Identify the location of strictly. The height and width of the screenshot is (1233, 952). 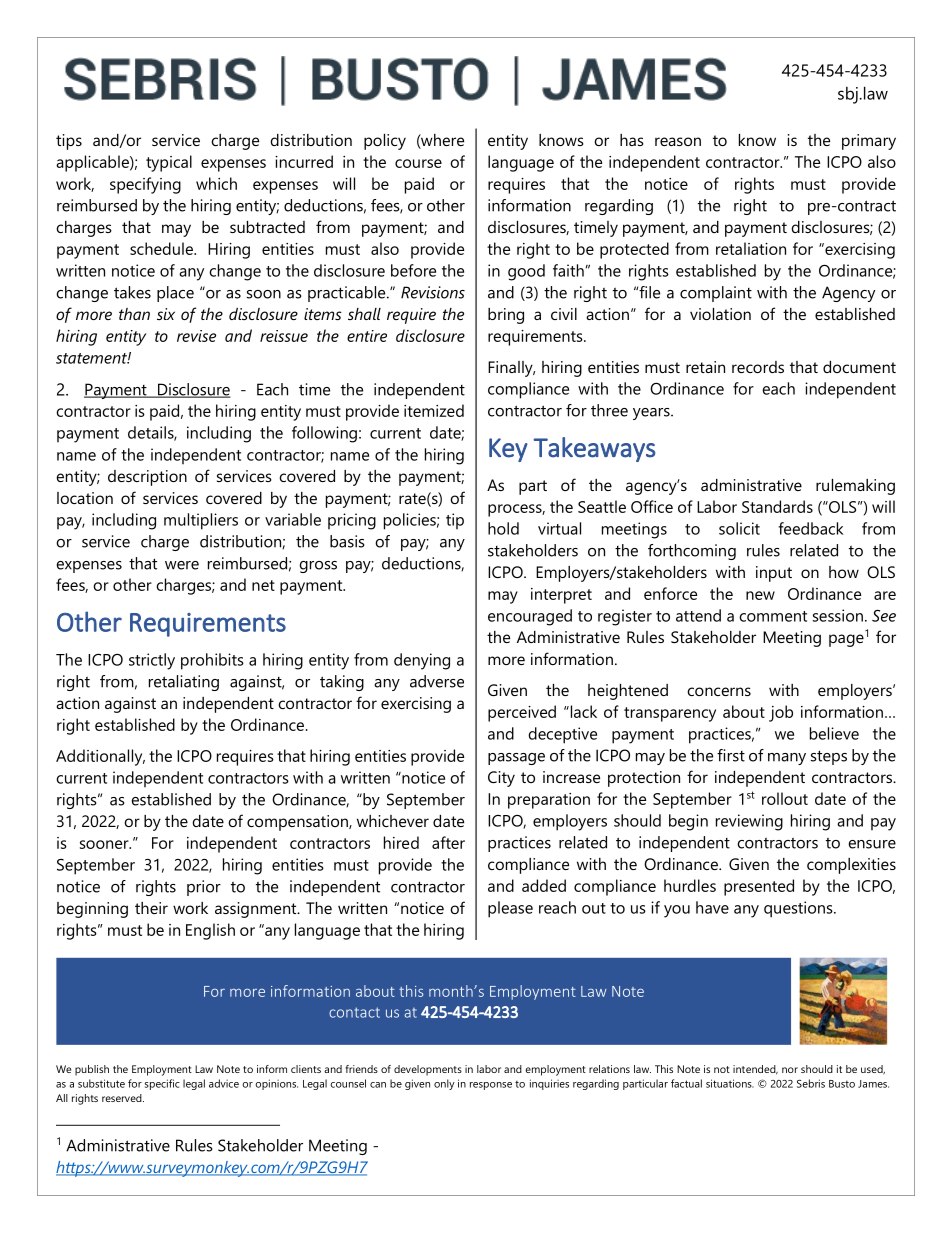
(152, 661).
